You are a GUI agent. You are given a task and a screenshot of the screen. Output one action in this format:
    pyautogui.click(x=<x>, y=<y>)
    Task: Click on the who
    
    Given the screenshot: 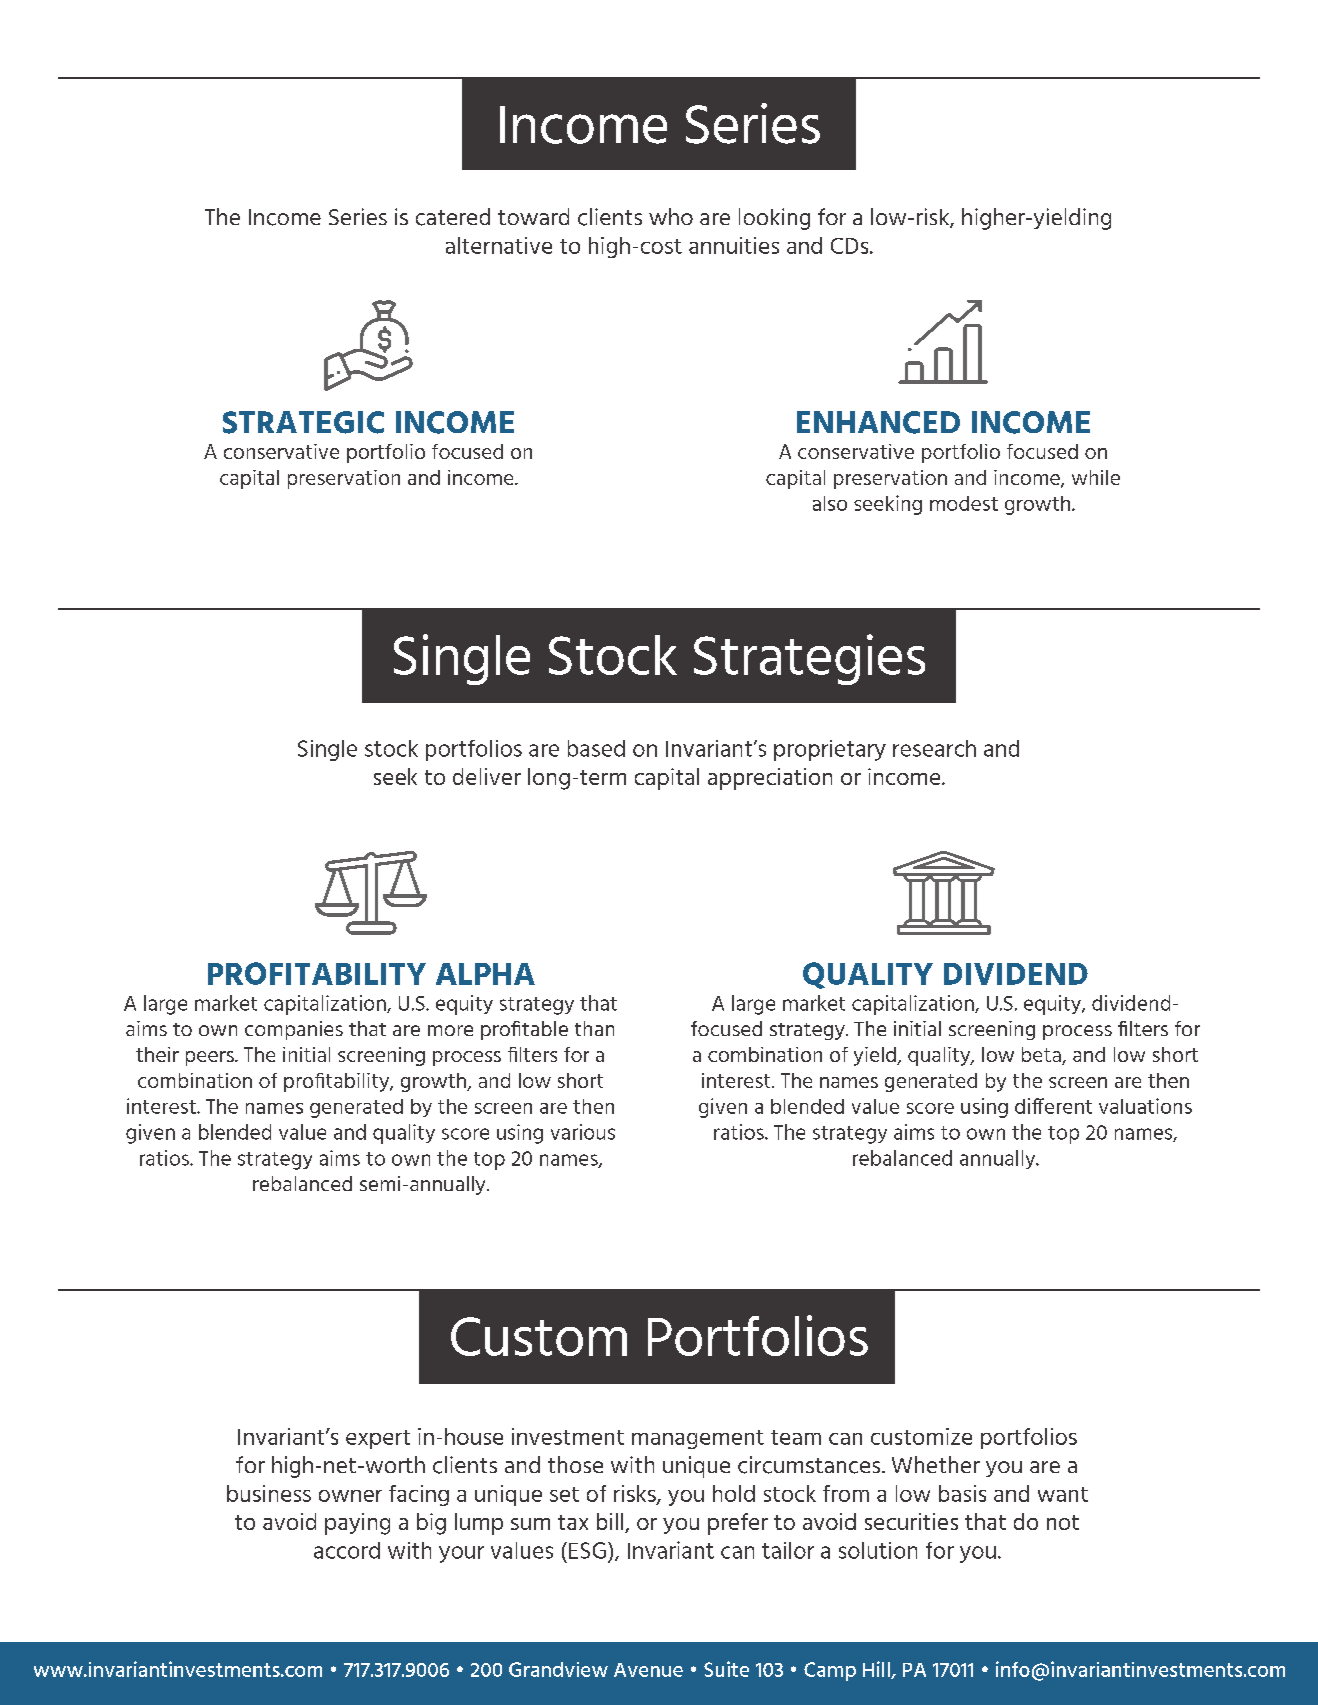 What is the action you would take?
    pyautogui.click(x=671, y=216)
